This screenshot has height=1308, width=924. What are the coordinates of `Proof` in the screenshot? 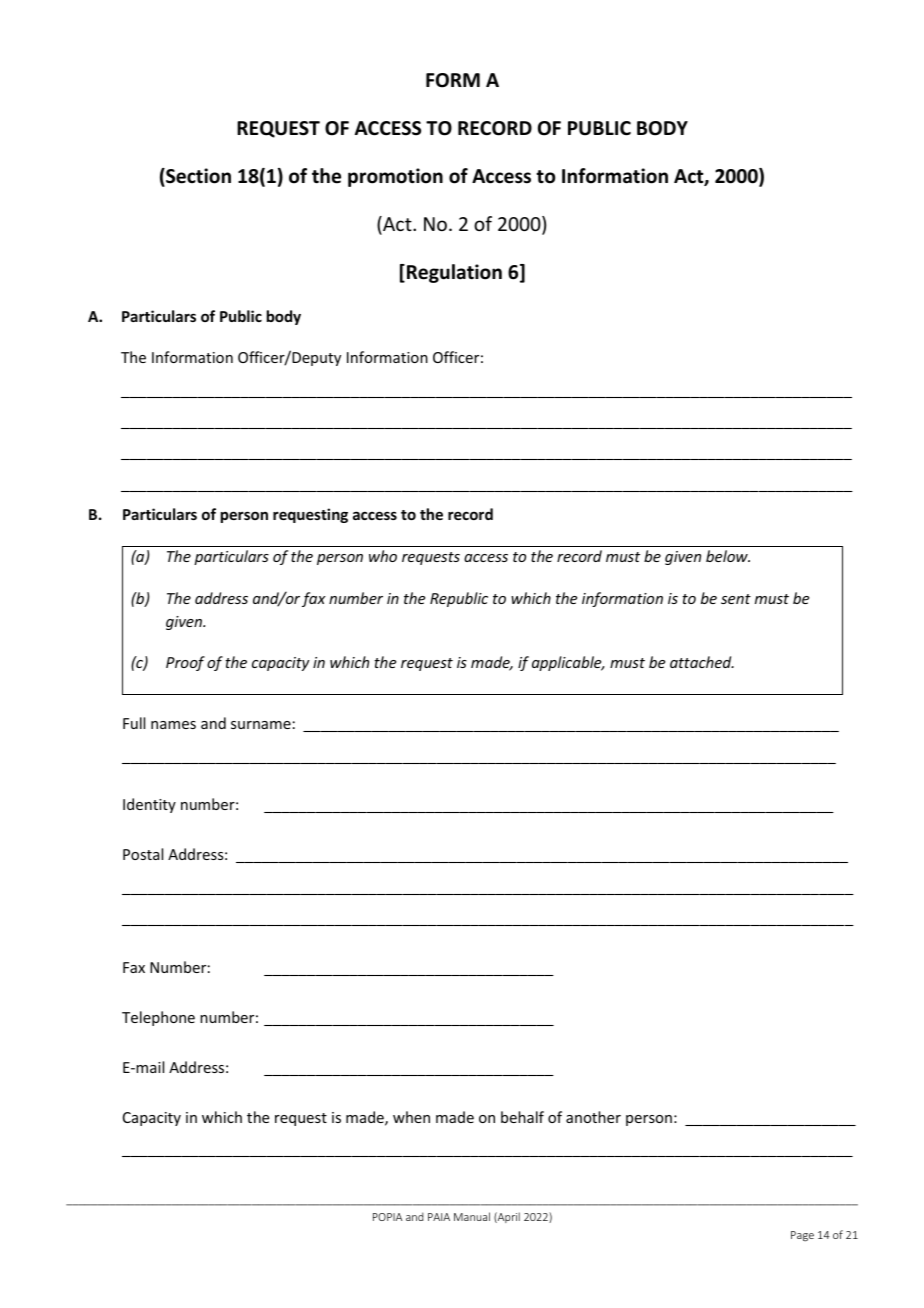 It's located at (185, 663).
